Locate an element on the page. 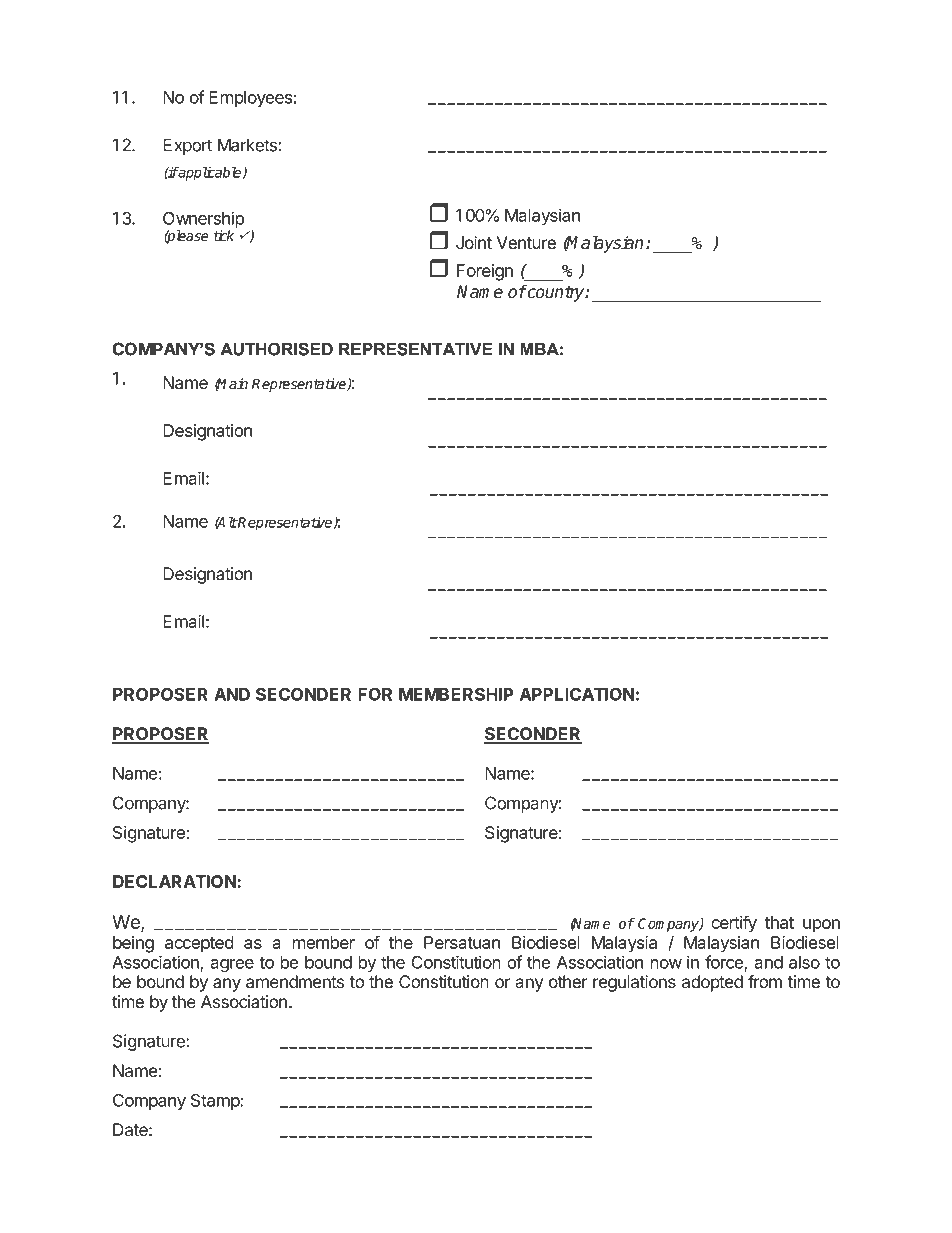  that is located at coordinates (779, 922).
